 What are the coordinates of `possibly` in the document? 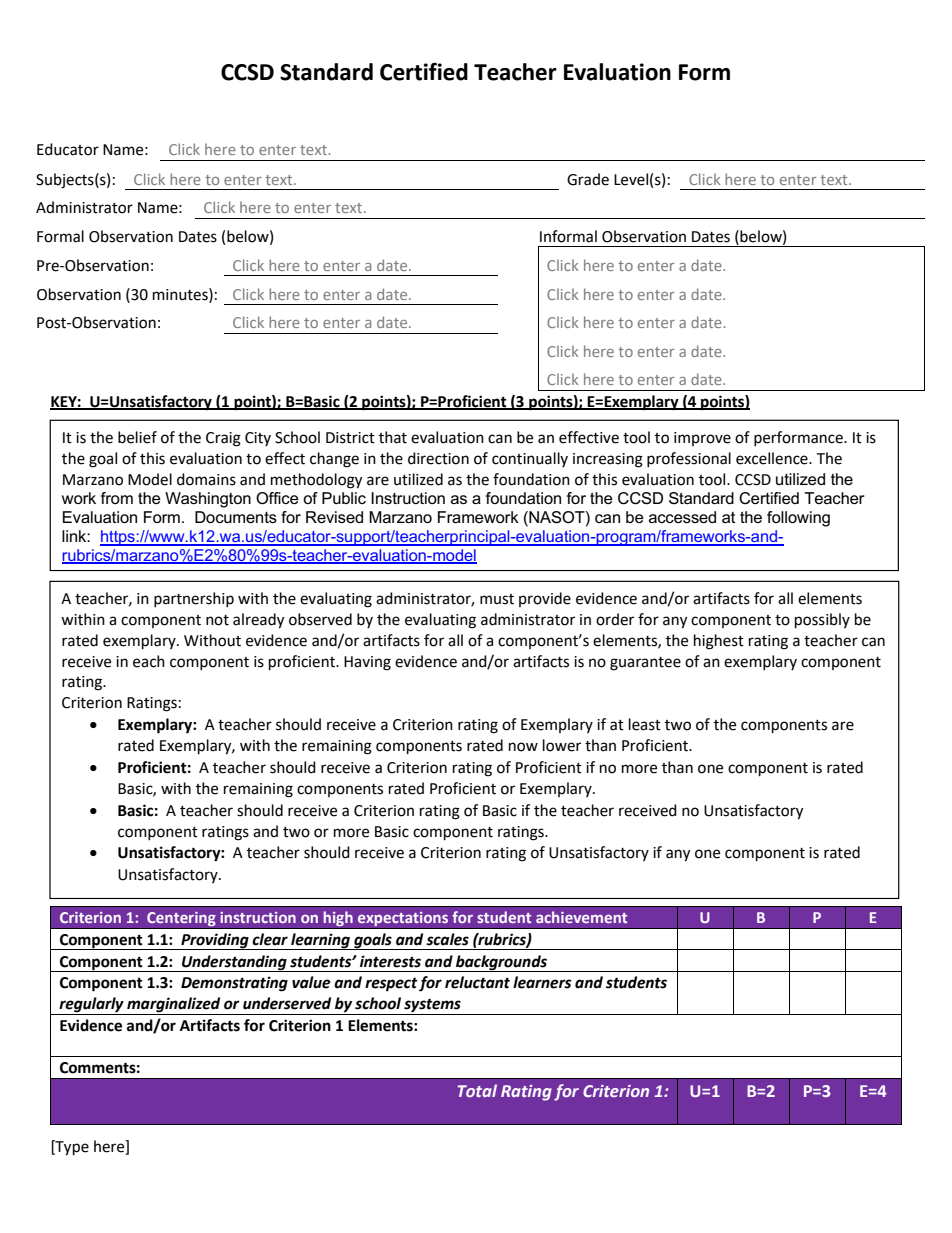 It's located at (822, 621).
